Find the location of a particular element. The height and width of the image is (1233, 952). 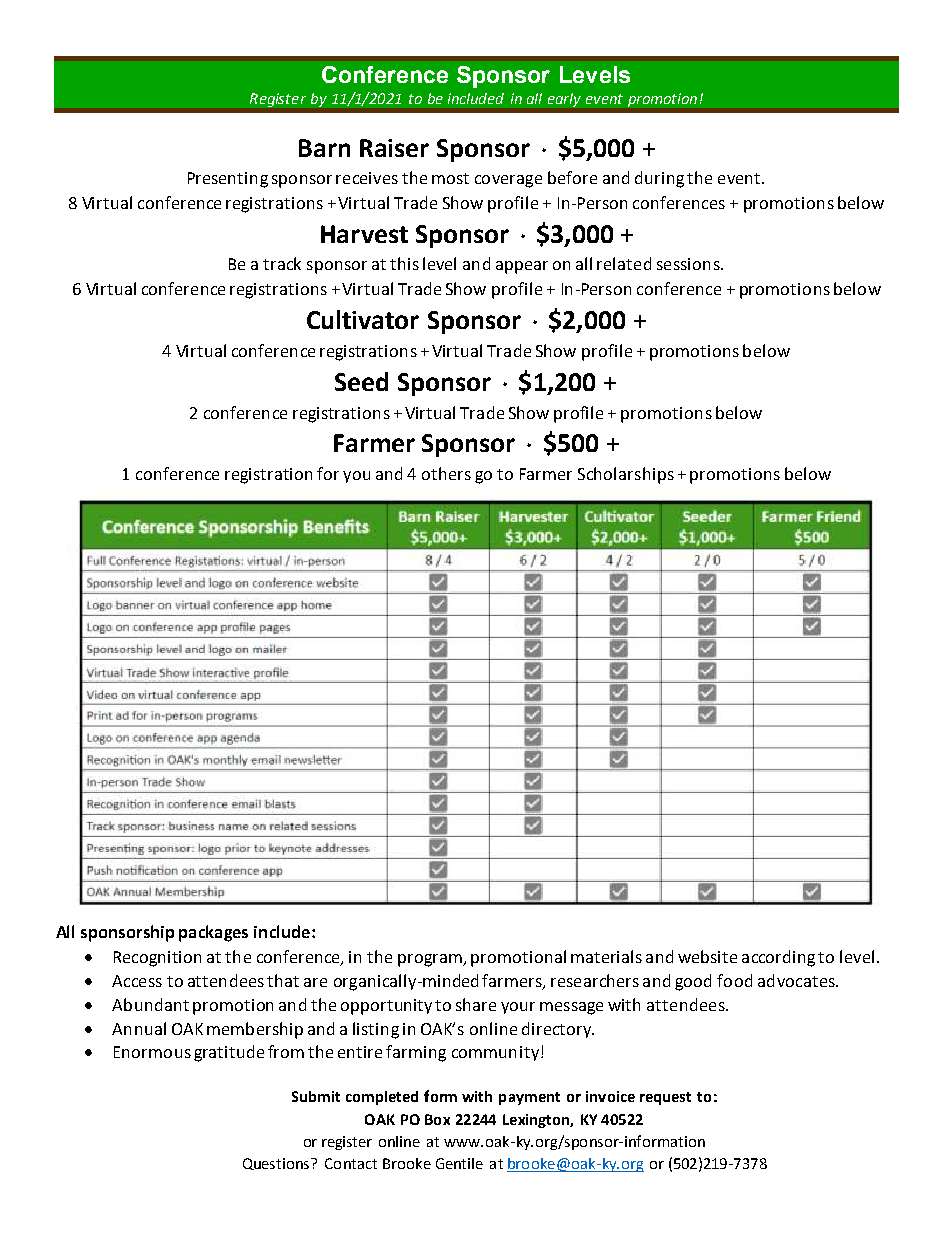

Questions is located at coordinates (277, 1164).
